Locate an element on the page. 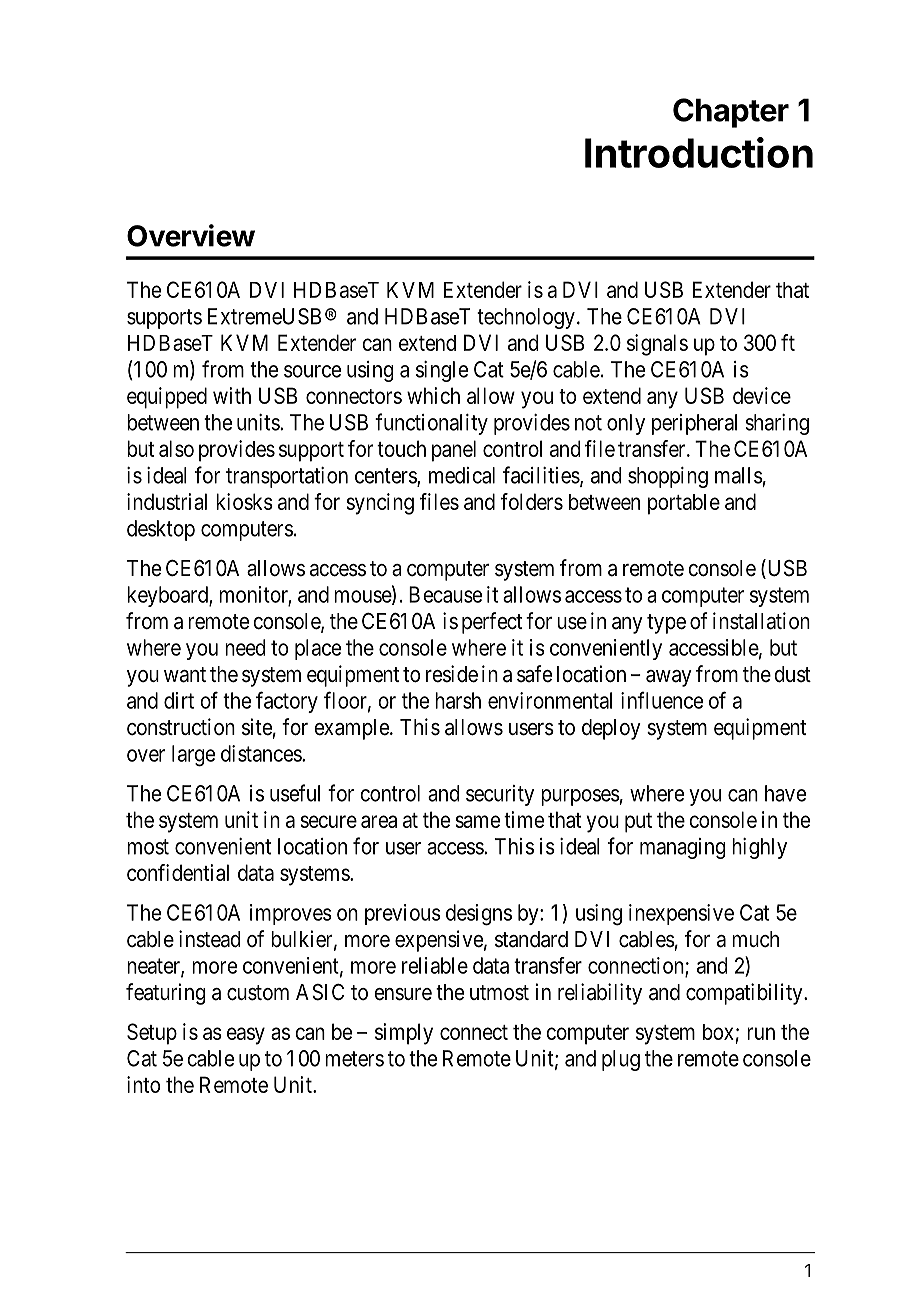  designs is located at coordinates (479, 915).
